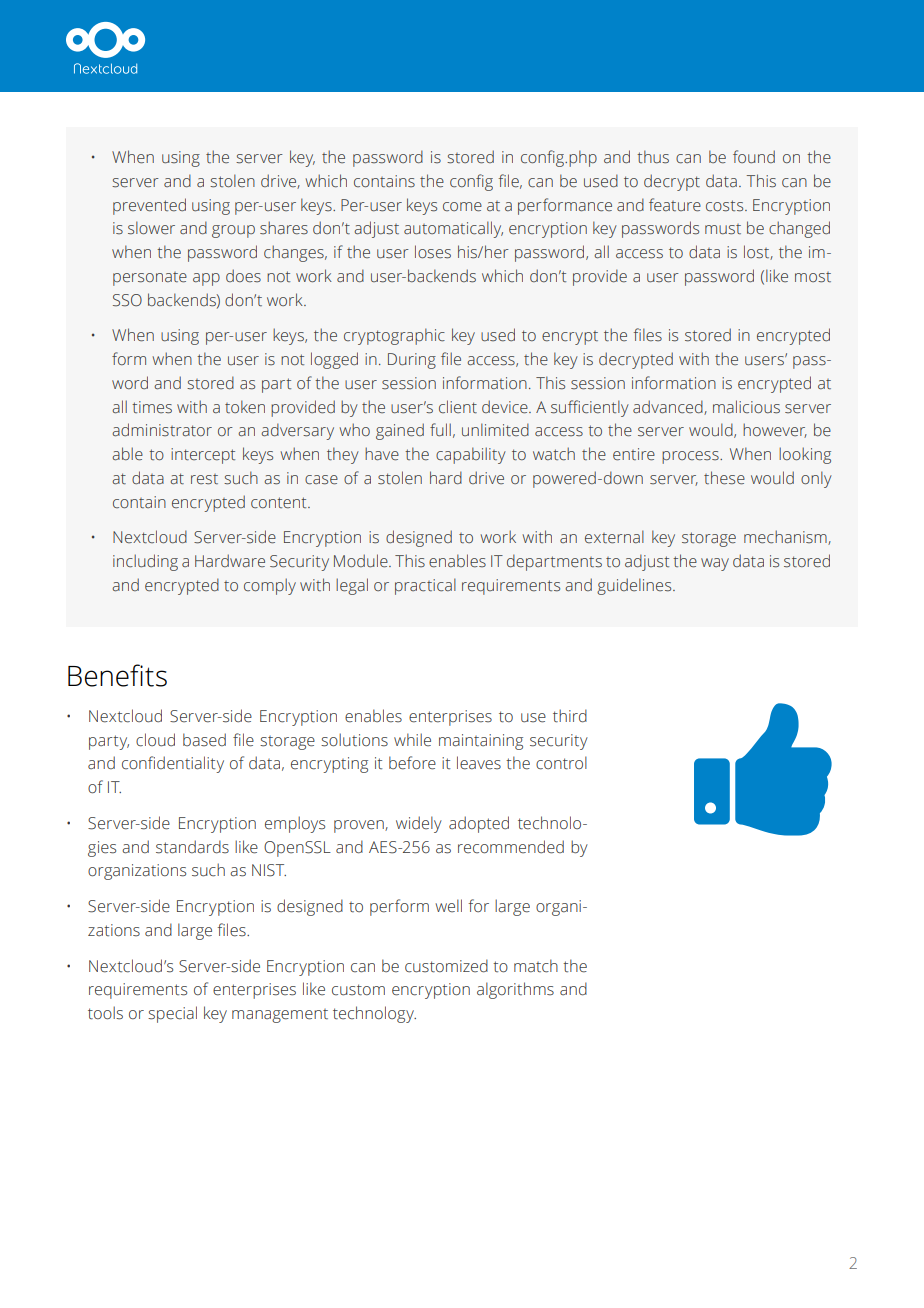 The height and width of the image is (1308, 924). What do you see at coordinates (462, 207) in the image?
I see `come` at bounding box center [462, 207].
